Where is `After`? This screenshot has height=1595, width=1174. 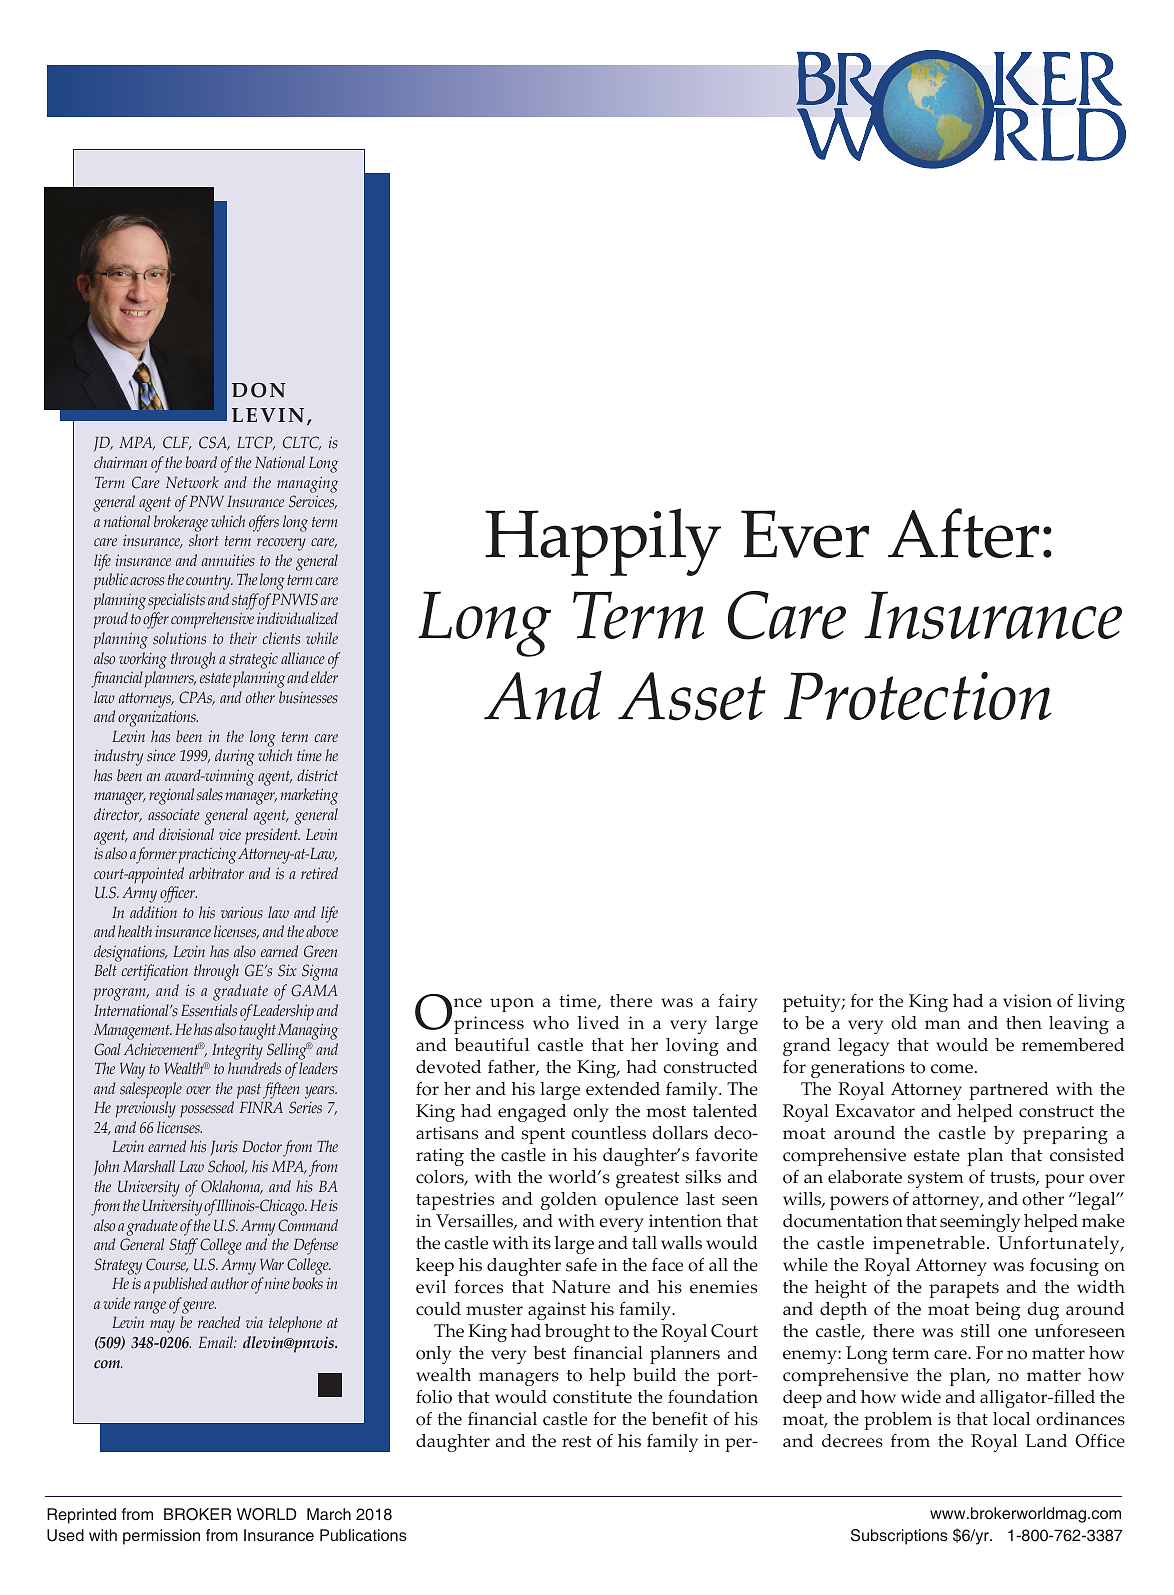 After is located at coordinates (963, 533).
